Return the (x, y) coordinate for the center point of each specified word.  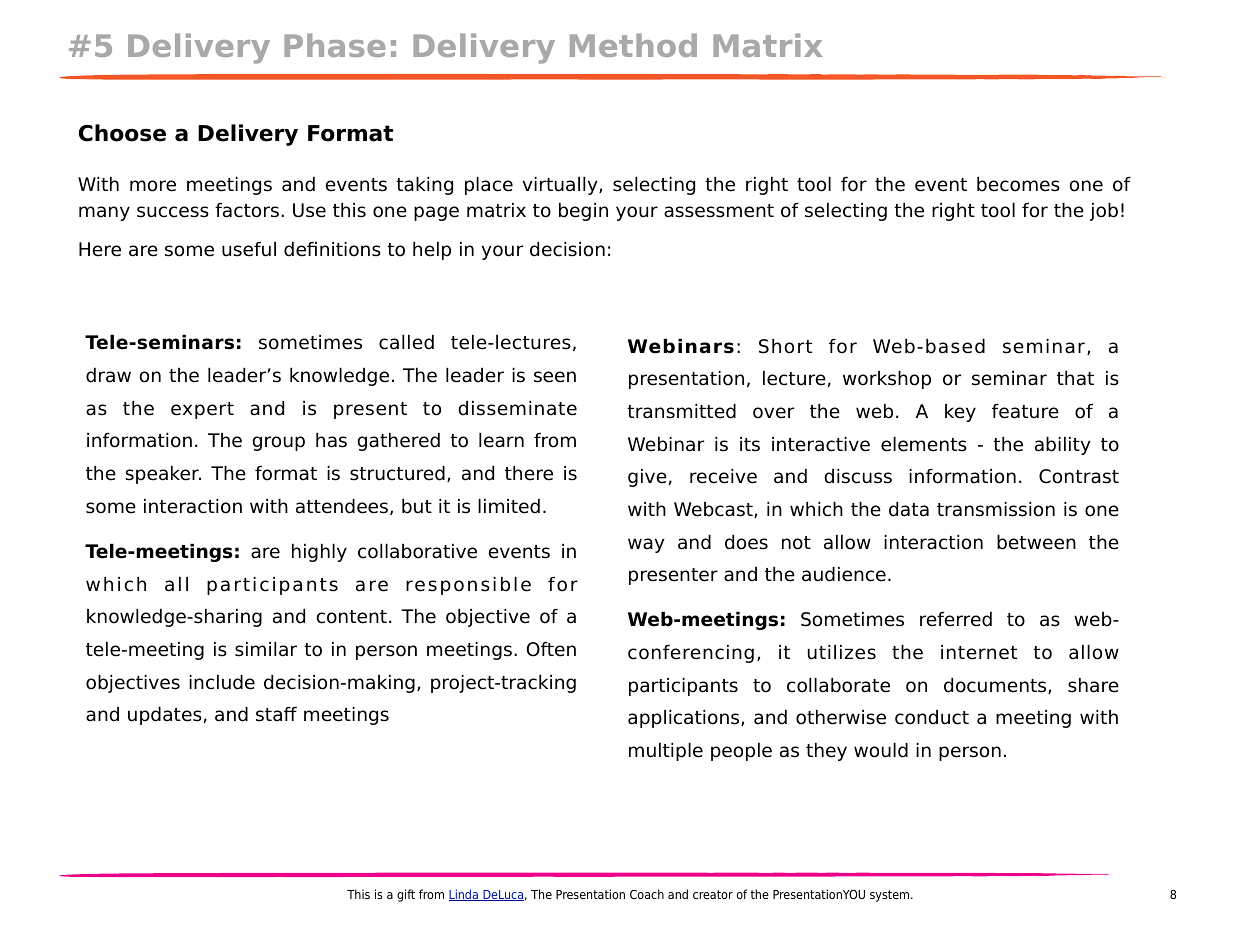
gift (406, 895)
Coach (647, 894)
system (891, 896)
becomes (1018, 184)
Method (633, 45)
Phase (335, 45)
